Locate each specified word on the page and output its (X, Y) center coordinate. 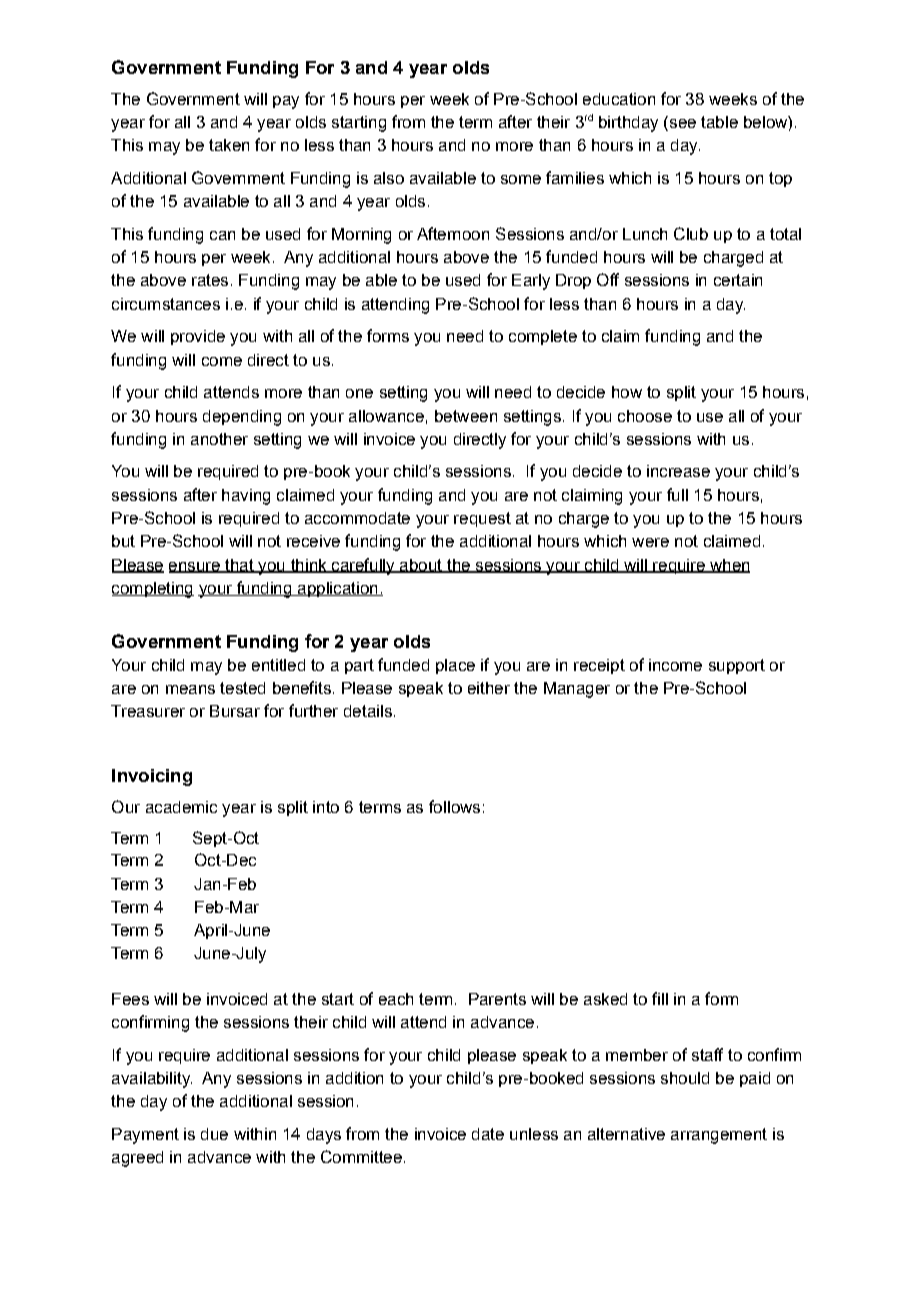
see (681, 123)
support (737, 666)
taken (229, 145)
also (389, 178)
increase (678, 471)
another (219, 439)
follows (454, 806)
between (466, 416)
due (214, 1134)
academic (181, 807)
